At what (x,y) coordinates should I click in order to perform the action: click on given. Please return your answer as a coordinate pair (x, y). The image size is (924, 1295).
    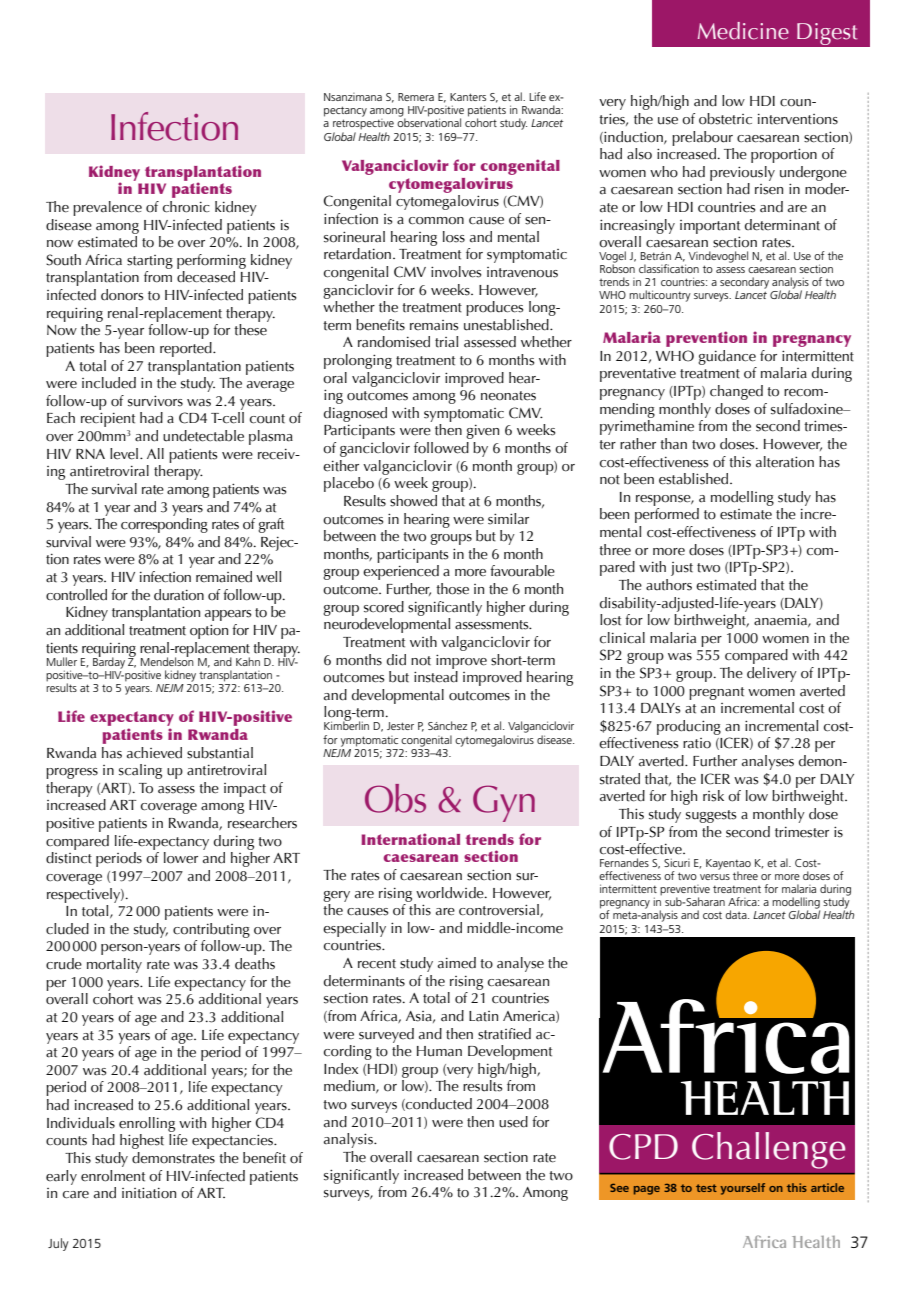
    Looking at the image, I should click on (482, 432).
